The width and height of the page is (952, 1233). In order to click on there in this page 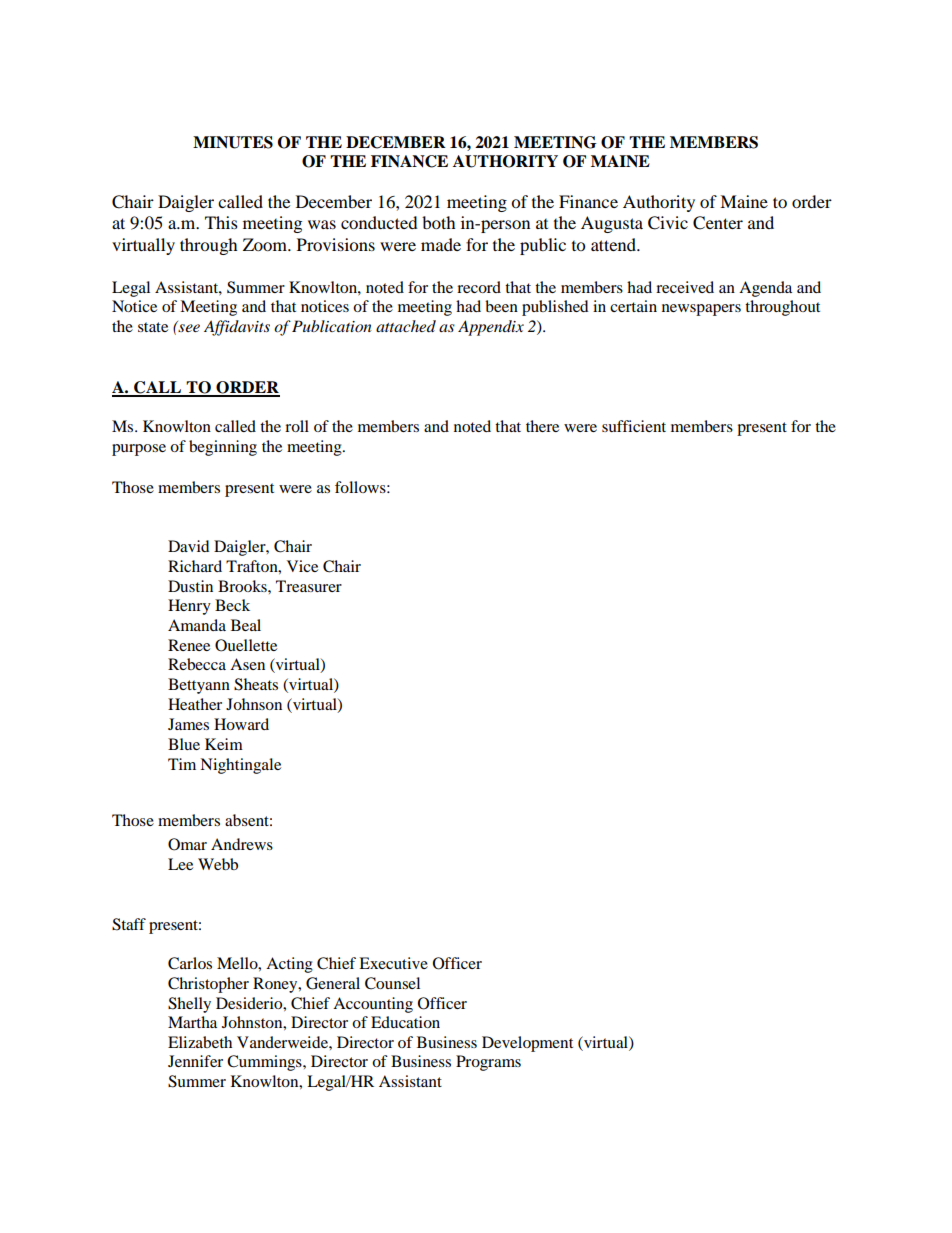, I will do `click(542, 426)`.
